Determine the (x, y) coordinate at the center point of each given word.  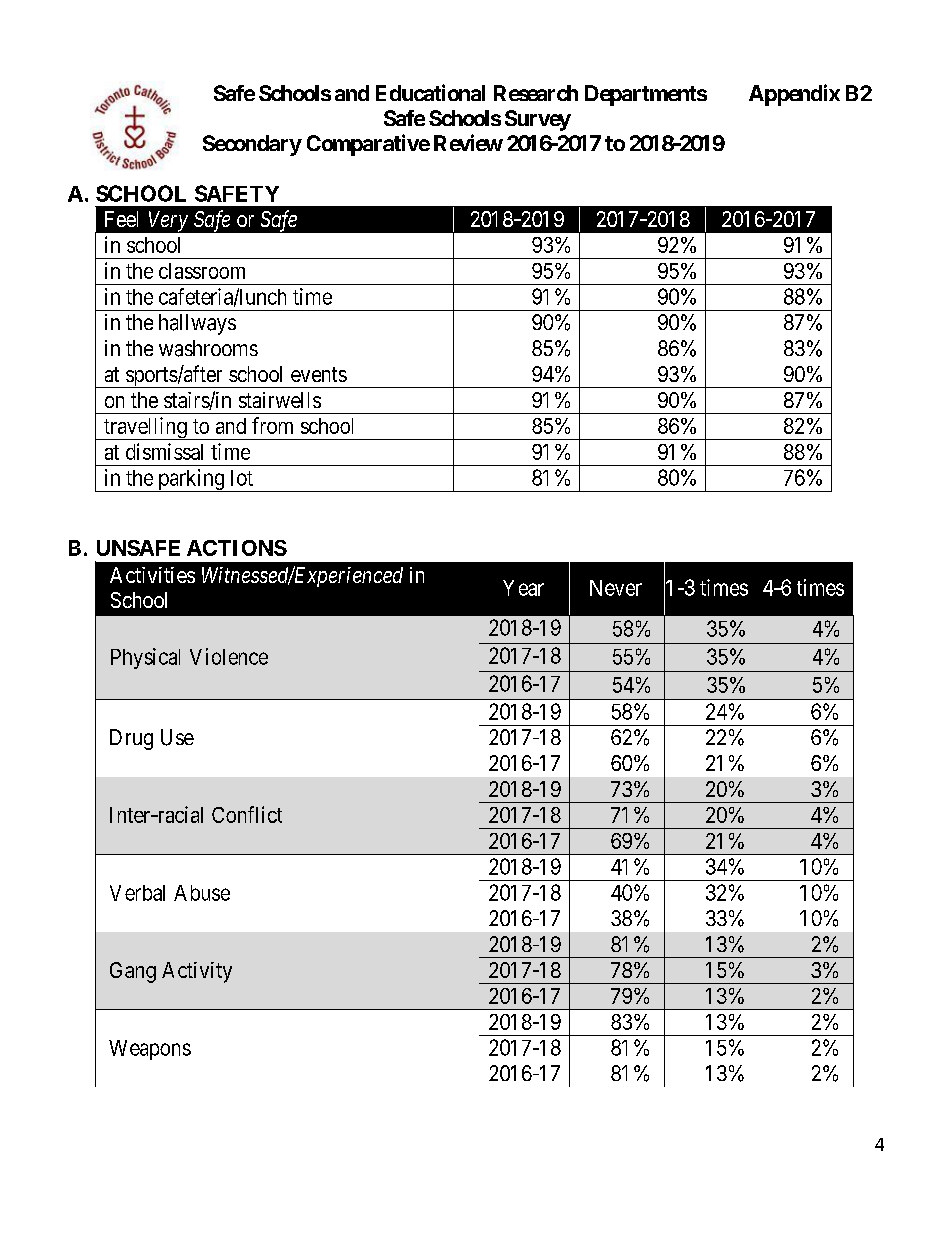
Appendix (794, 95)
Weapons (150, 1050)
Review (468, 142)
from (272, 425)
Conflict (247, 814)
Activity (197, 972)
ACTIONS (237, 548)
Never (616, 588)
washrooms (208, 348)
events (319, 374)
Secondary (252, 145)
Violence (229, 656)
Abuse (202, 893)
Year (523, 588)
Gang (133, 972)
